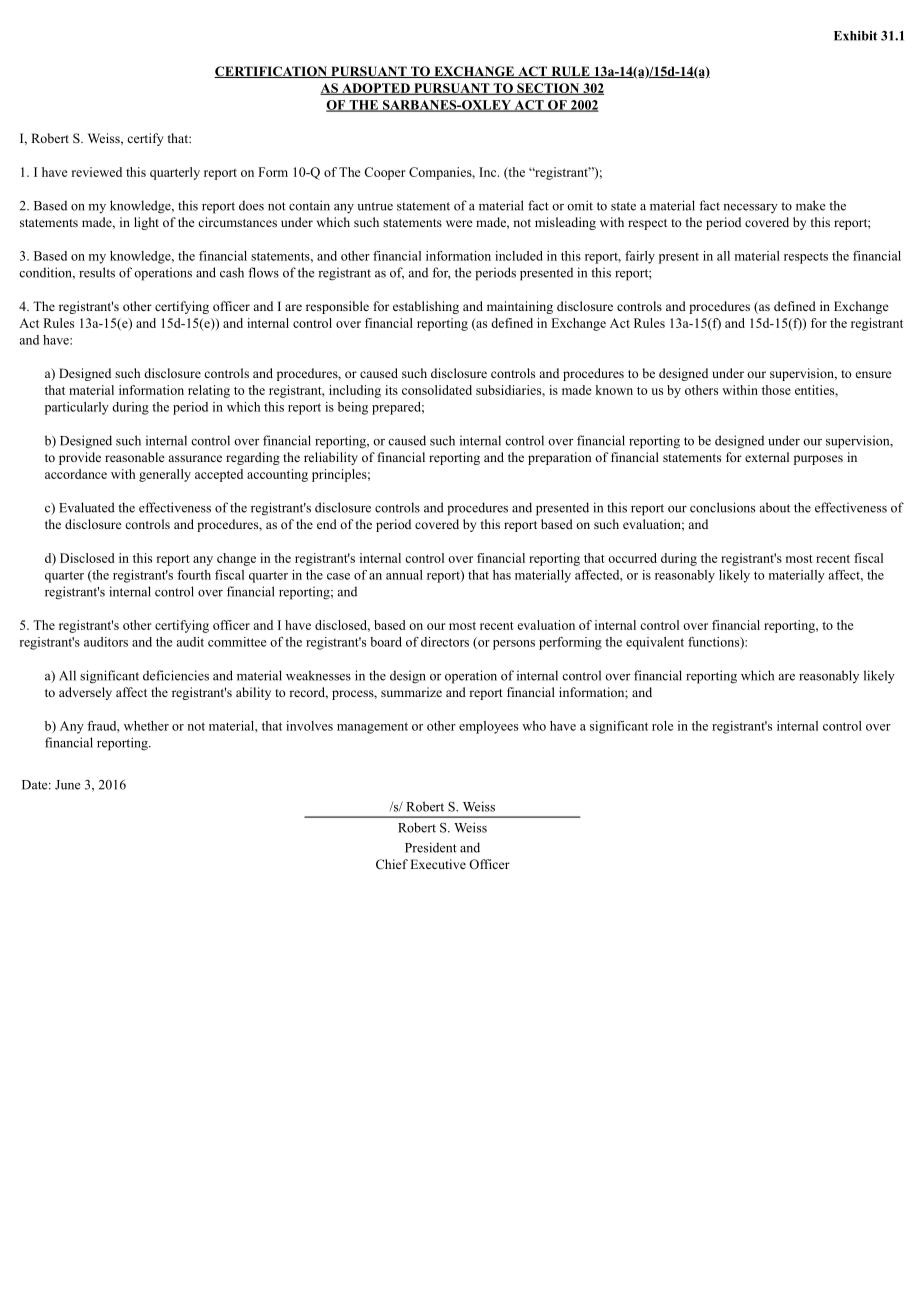 The height and width of the image is (1308, 924). What do you see at coordinates (855, 36) in the image?
I see `Exhibit` at bounding box center [855, 36].
